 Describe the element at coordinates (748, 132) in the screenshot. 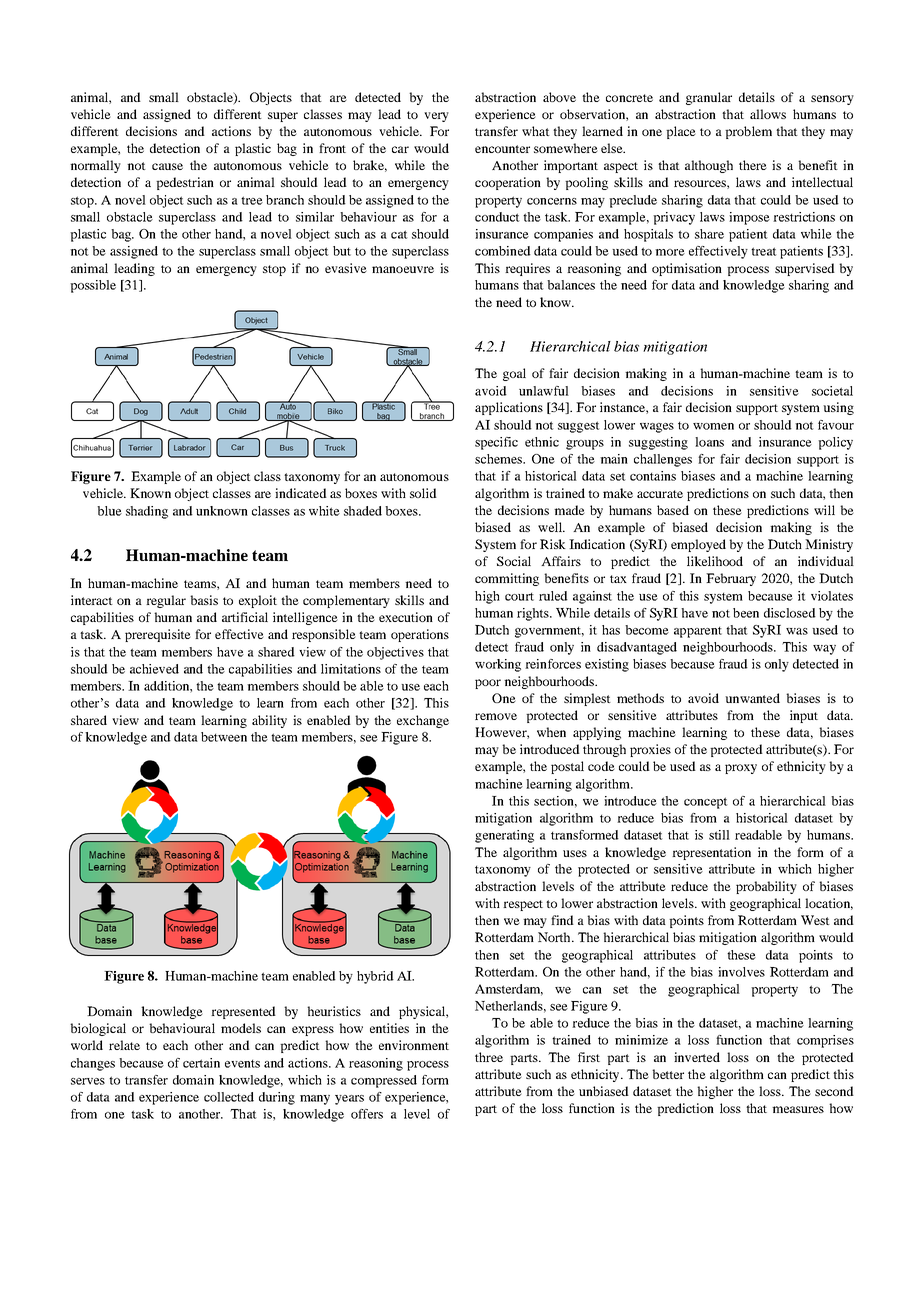

I see `problem` at that location.
